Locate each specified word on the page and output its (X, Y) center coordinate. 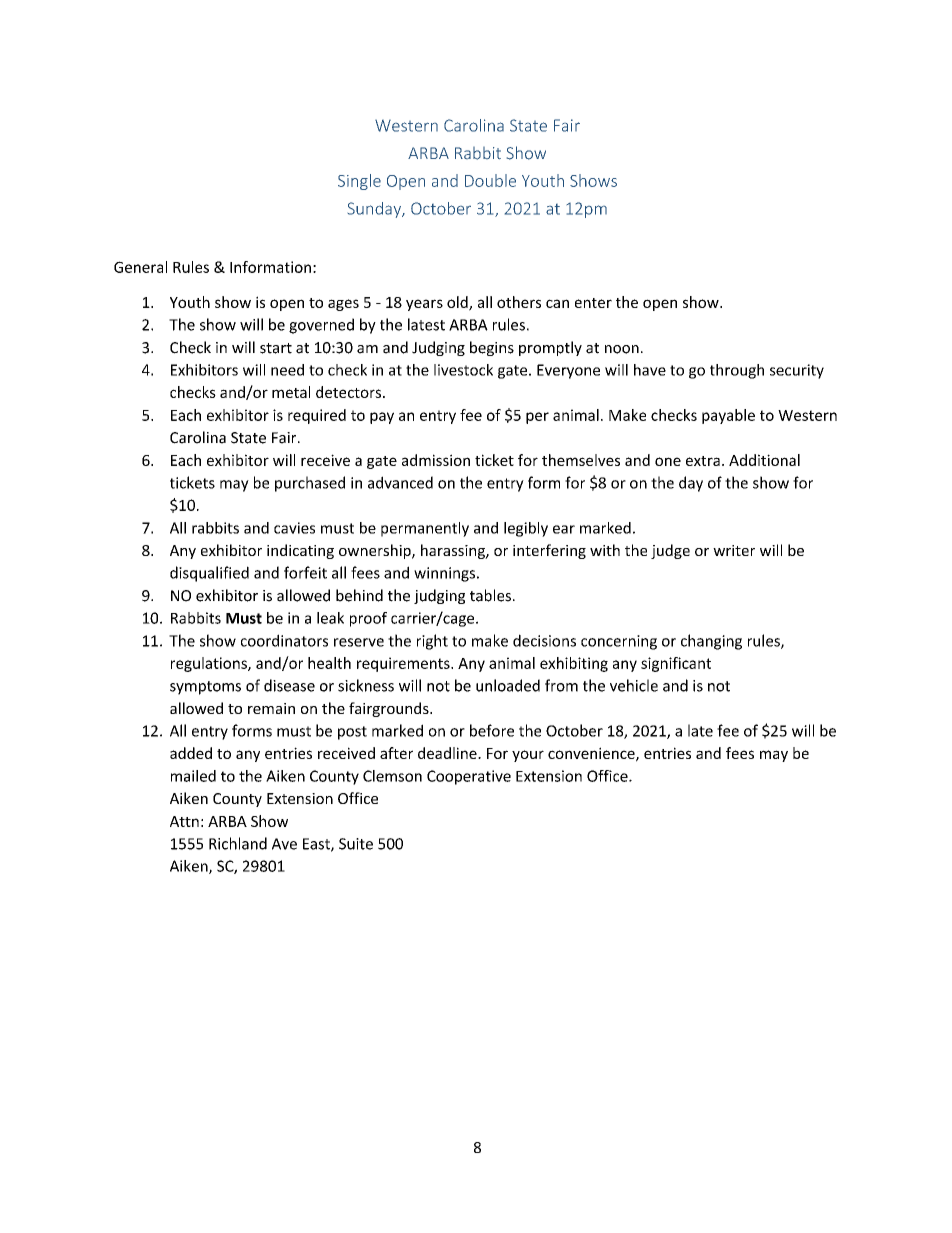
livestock (463, 370)
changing (711, 642)
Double (490, 180)
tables (490, 595)
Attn (184, 821)
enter (593, 303)
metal (291, 392)
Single (359, 182)
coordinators (284, 640)
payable (728, 416)
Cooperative (469, 777)
